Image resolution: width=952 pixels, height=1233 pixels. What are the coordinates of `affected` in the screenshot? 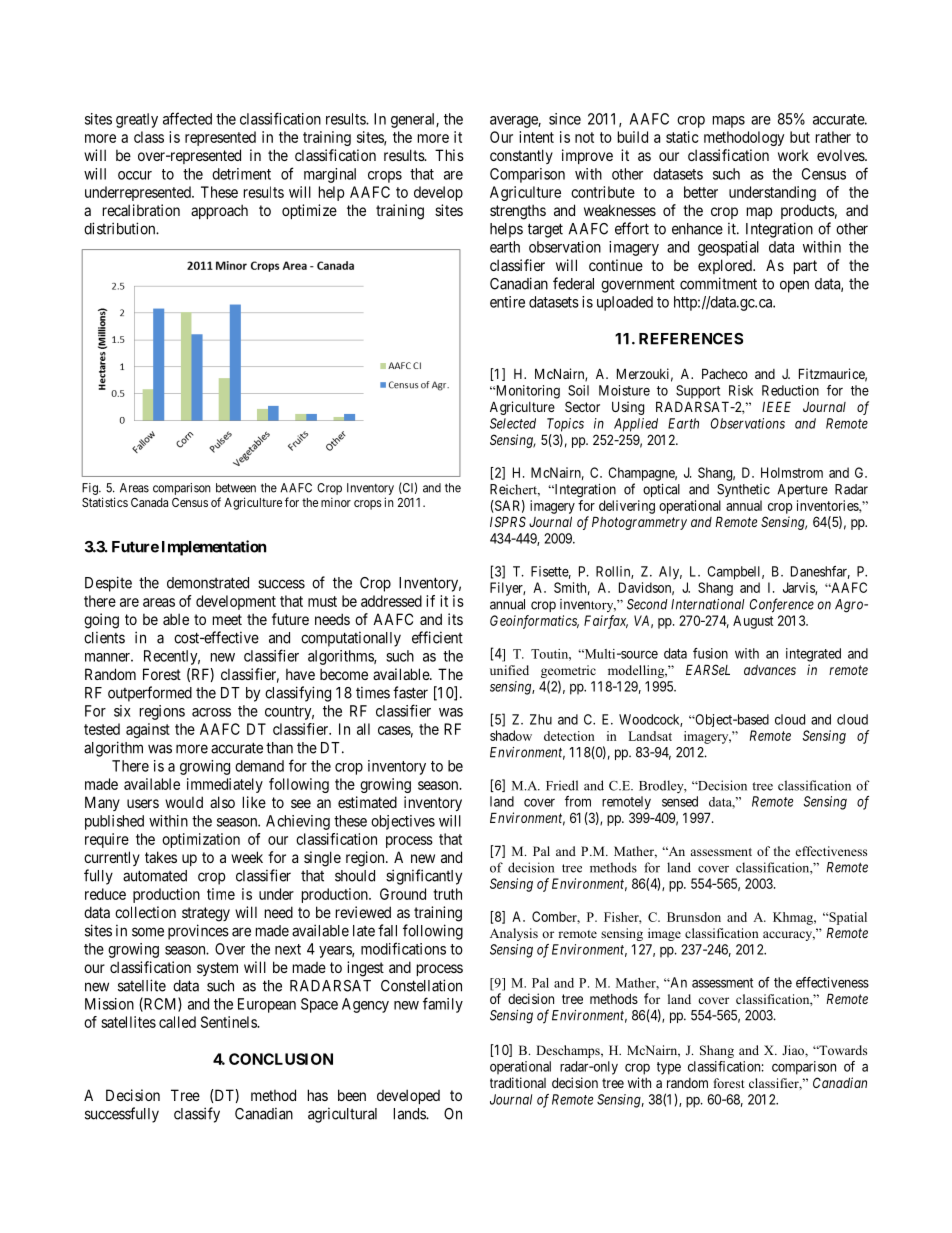 It's located at (187, 118).
